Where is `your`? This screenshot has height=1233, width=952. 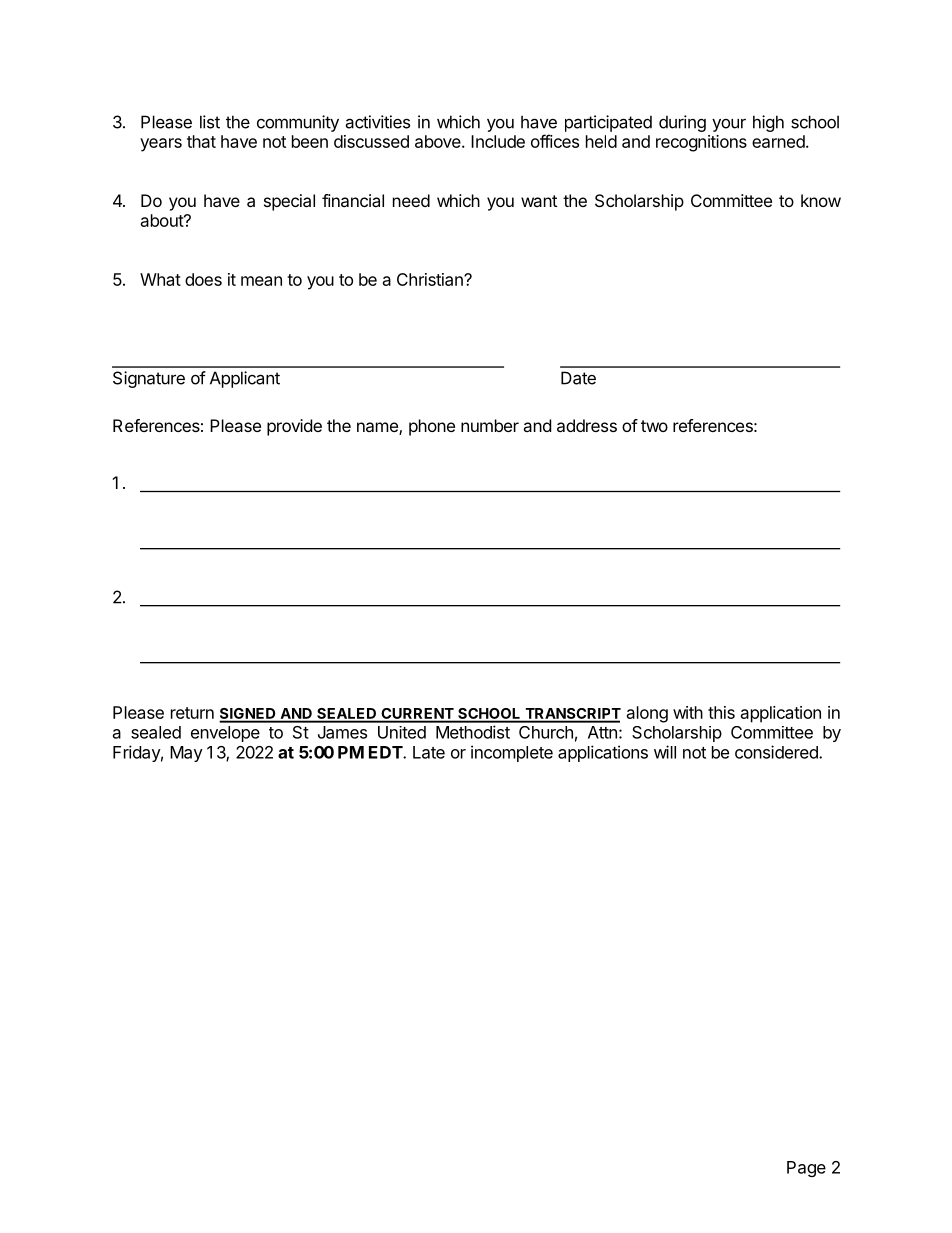
your is located at coordinates (729, 125).
